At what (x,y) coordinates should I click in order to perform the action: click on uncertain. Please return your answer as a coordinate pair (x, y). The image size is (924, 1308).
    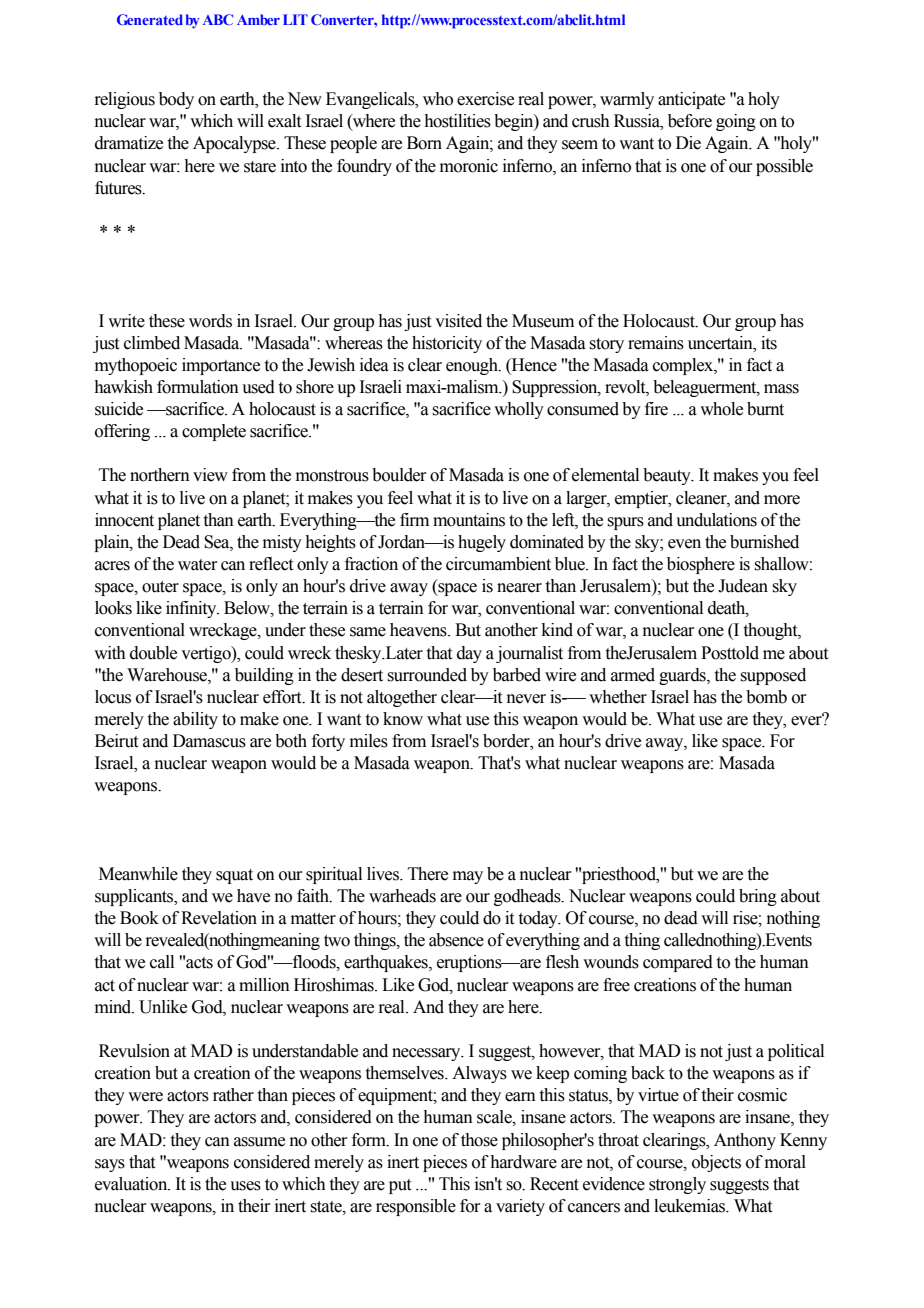
    Looking at the image, I should click on (721, 343).
